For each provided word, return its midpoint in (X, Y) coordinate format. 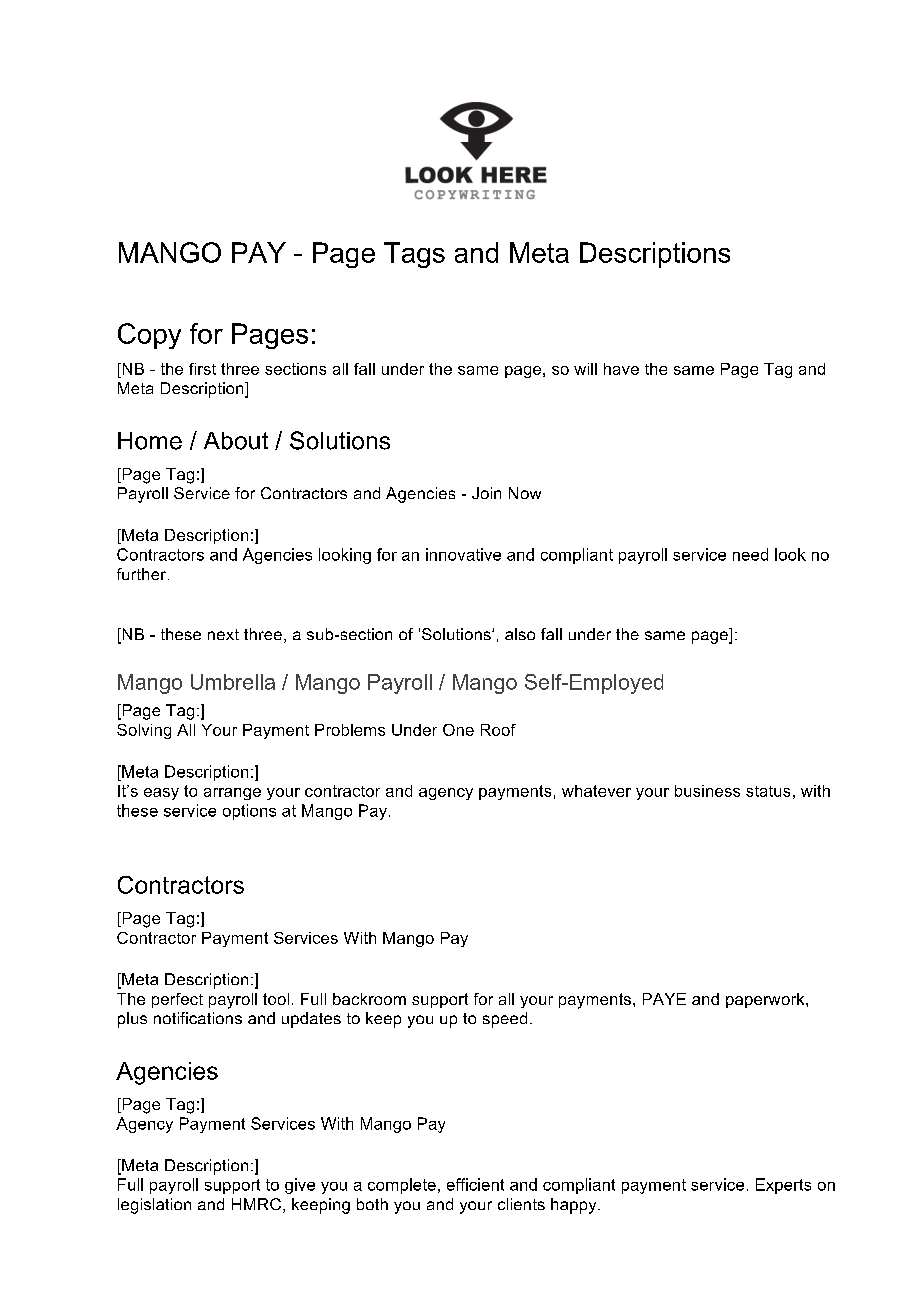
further (143, 574)
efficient (475, 1184)
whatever (596, 791)
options (249, 812)
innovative (463, 554)
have (621, 369)
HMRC (256, 1204)
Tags (414, 255)
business (707, 791)
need (750, 554)
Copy (149, 336)
